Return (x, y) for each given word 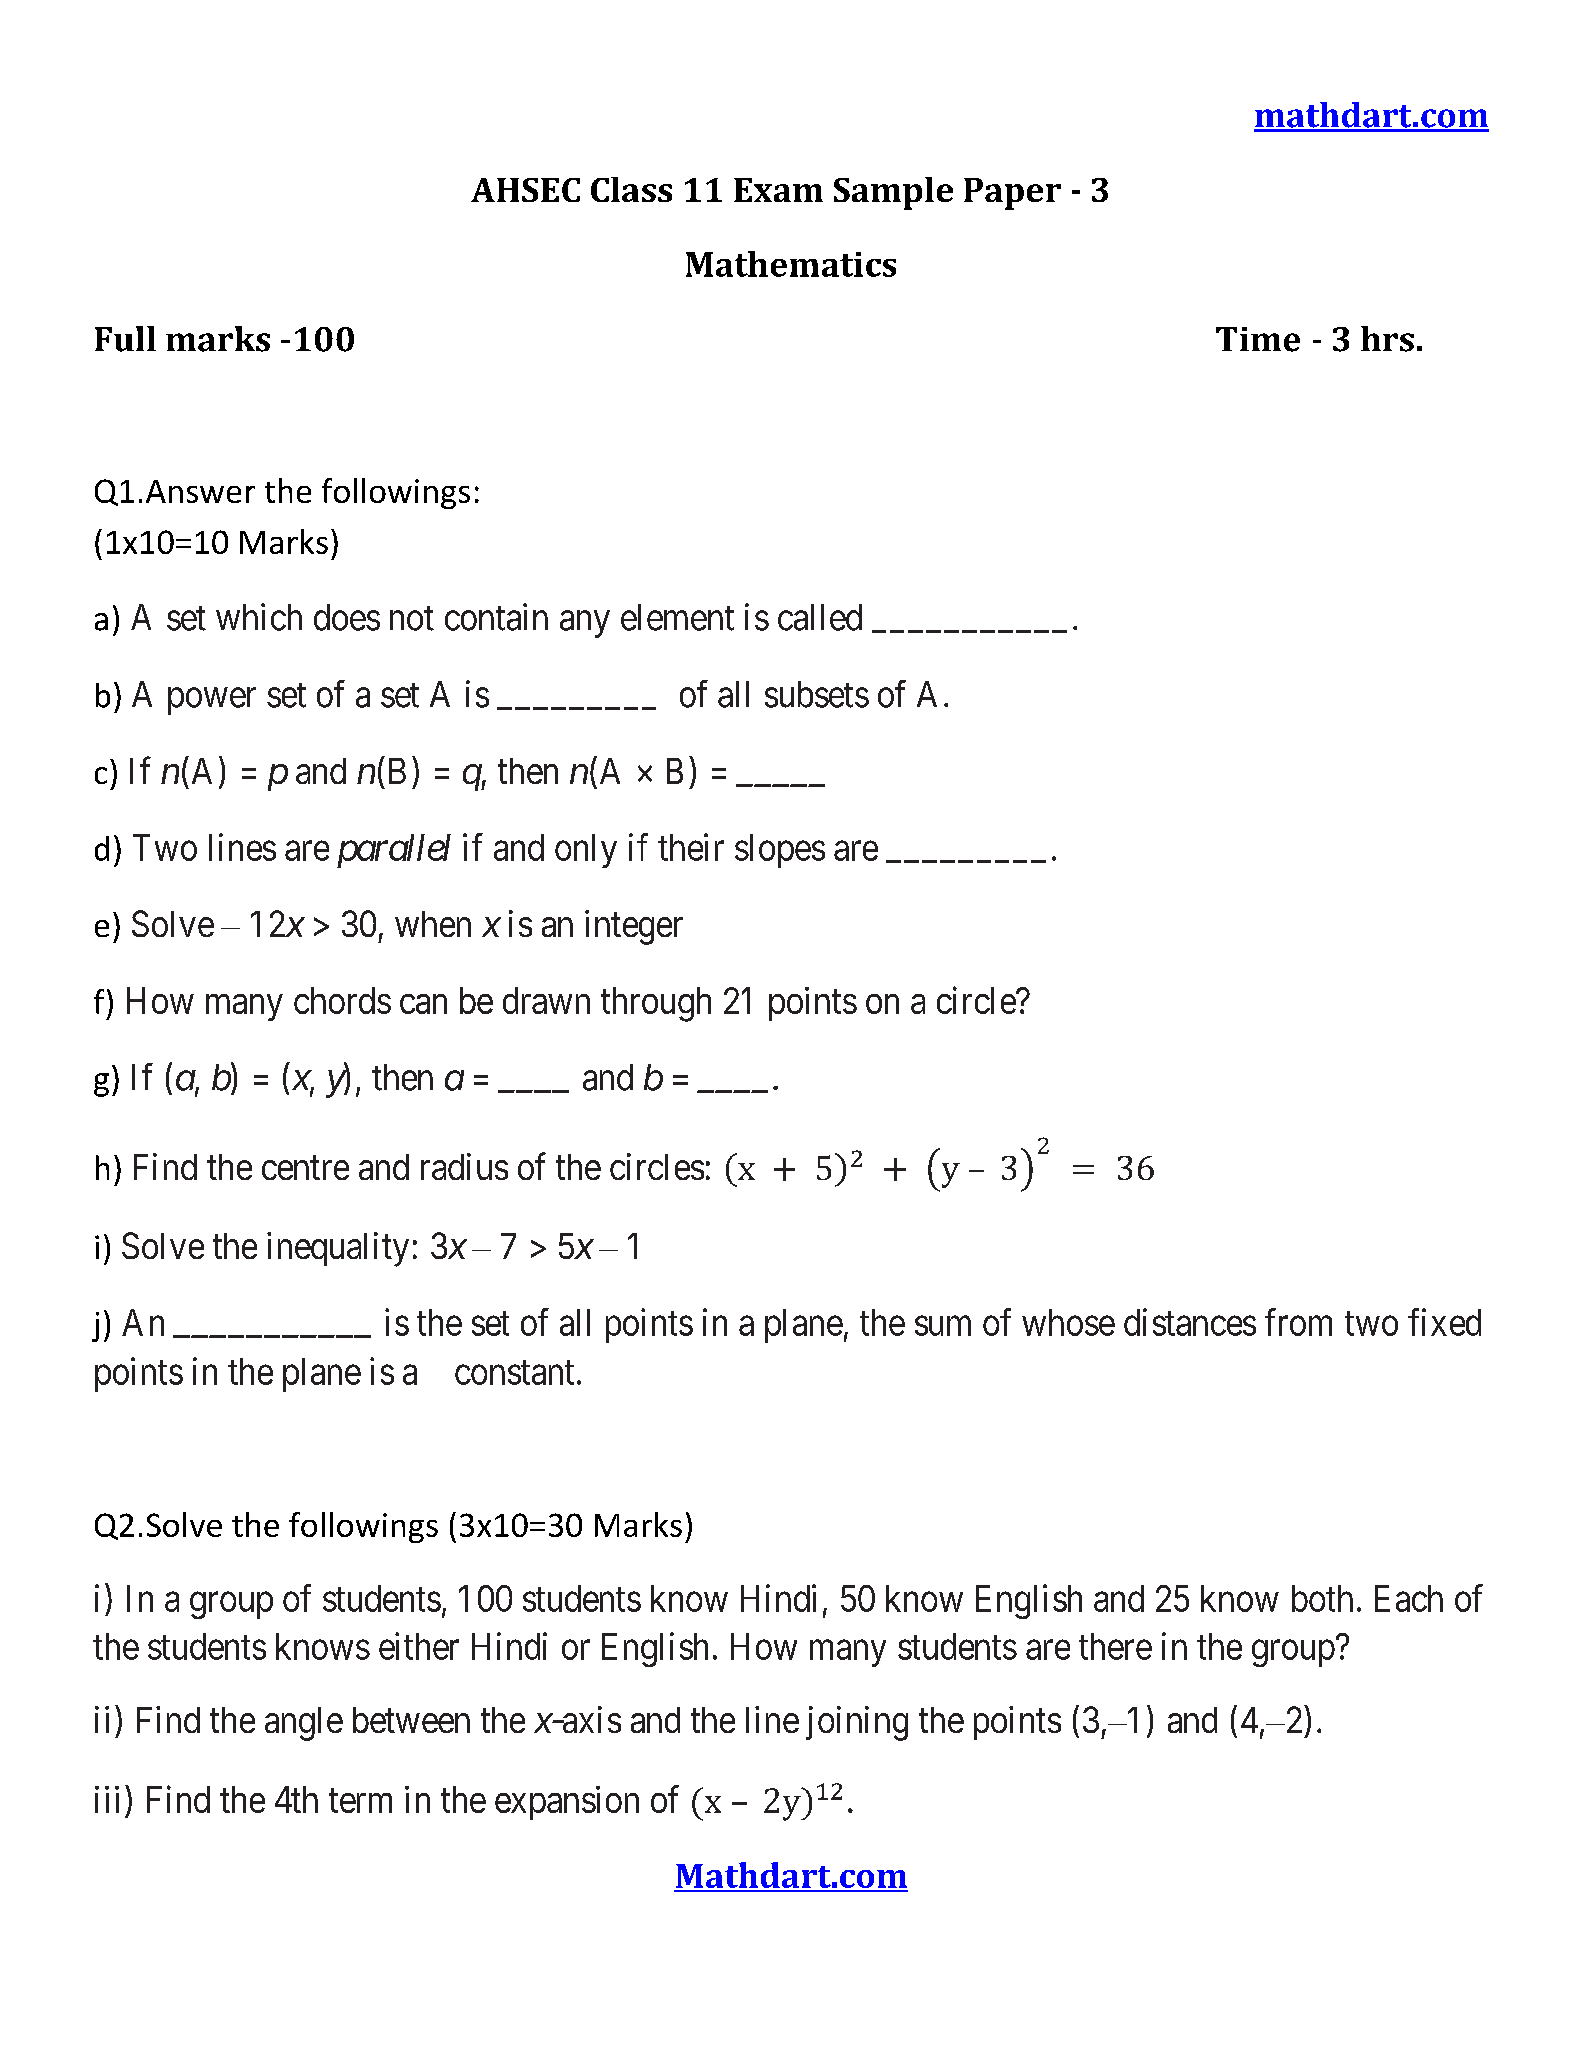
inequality (338, 1249)
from (1298, 1322)
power (212, 701)
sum (943, 1326)
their (691, 847)
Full (125, 339)
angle (304, 1724)
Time (1258, 339)
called (820, 617)
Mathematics (791, 264)
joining (857, 1723)
